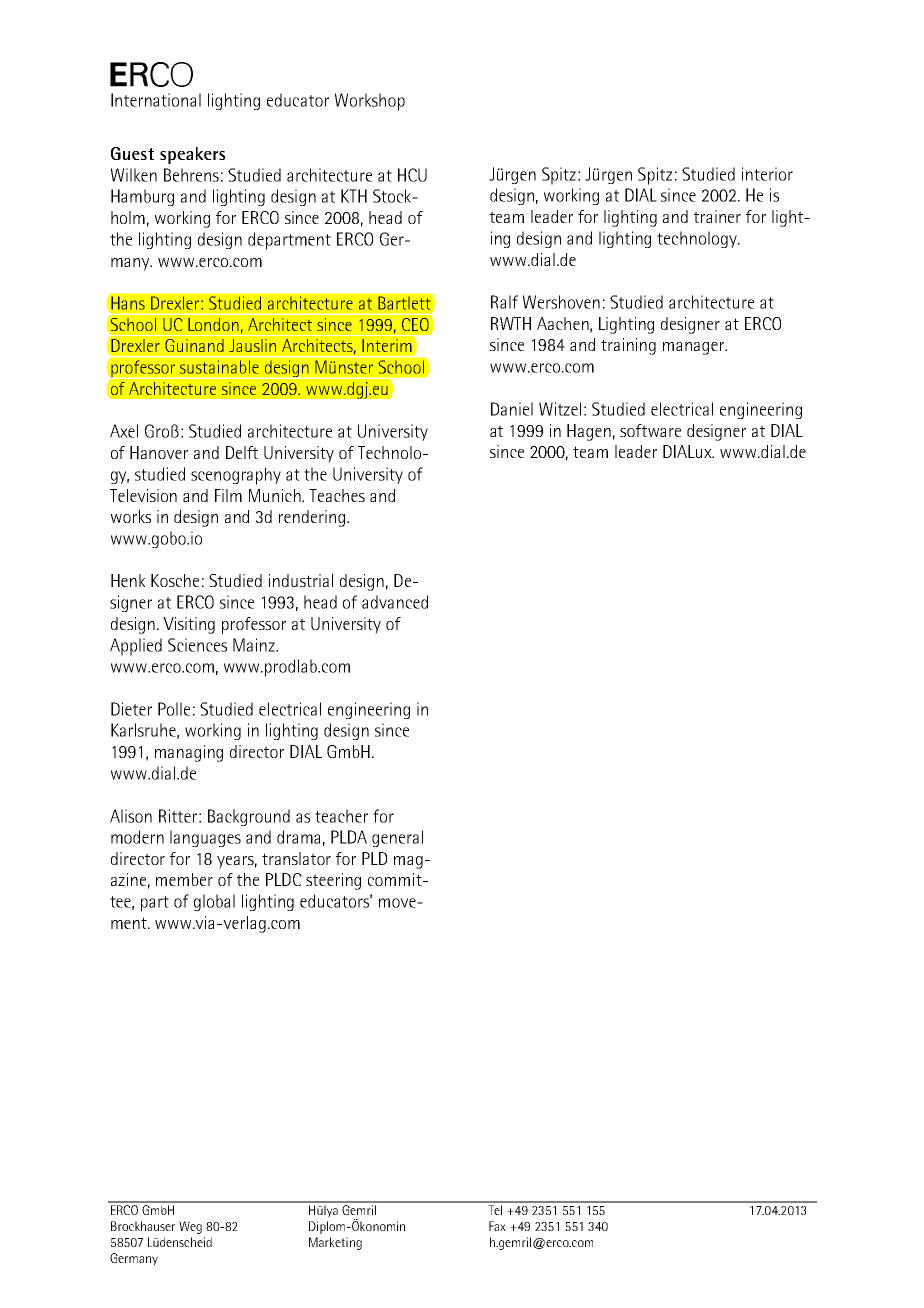  I want to click on Weg, so click(190, 1227).
